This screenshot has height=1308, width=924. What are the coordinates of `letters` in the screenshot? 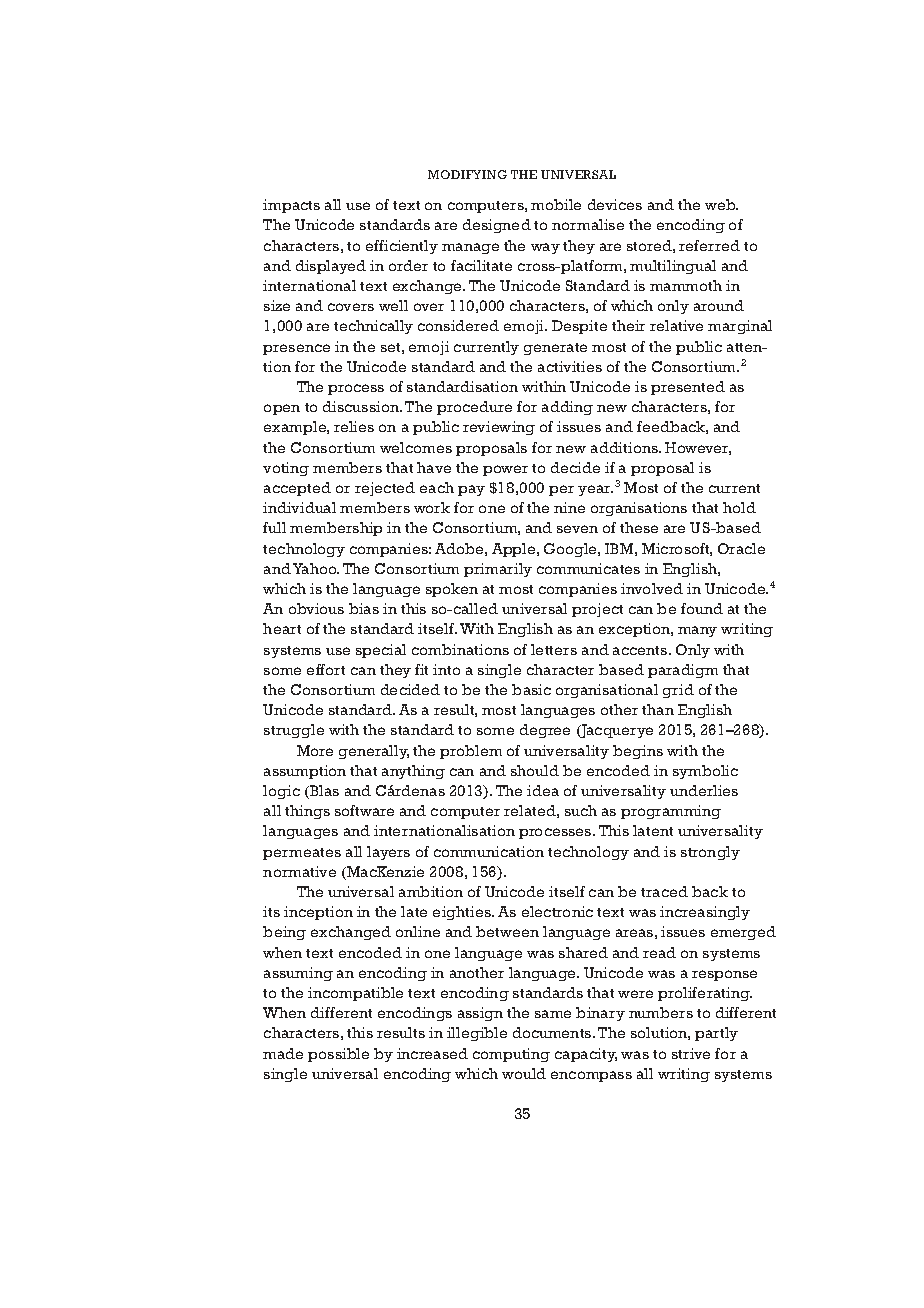 It's located at (554, 649).
